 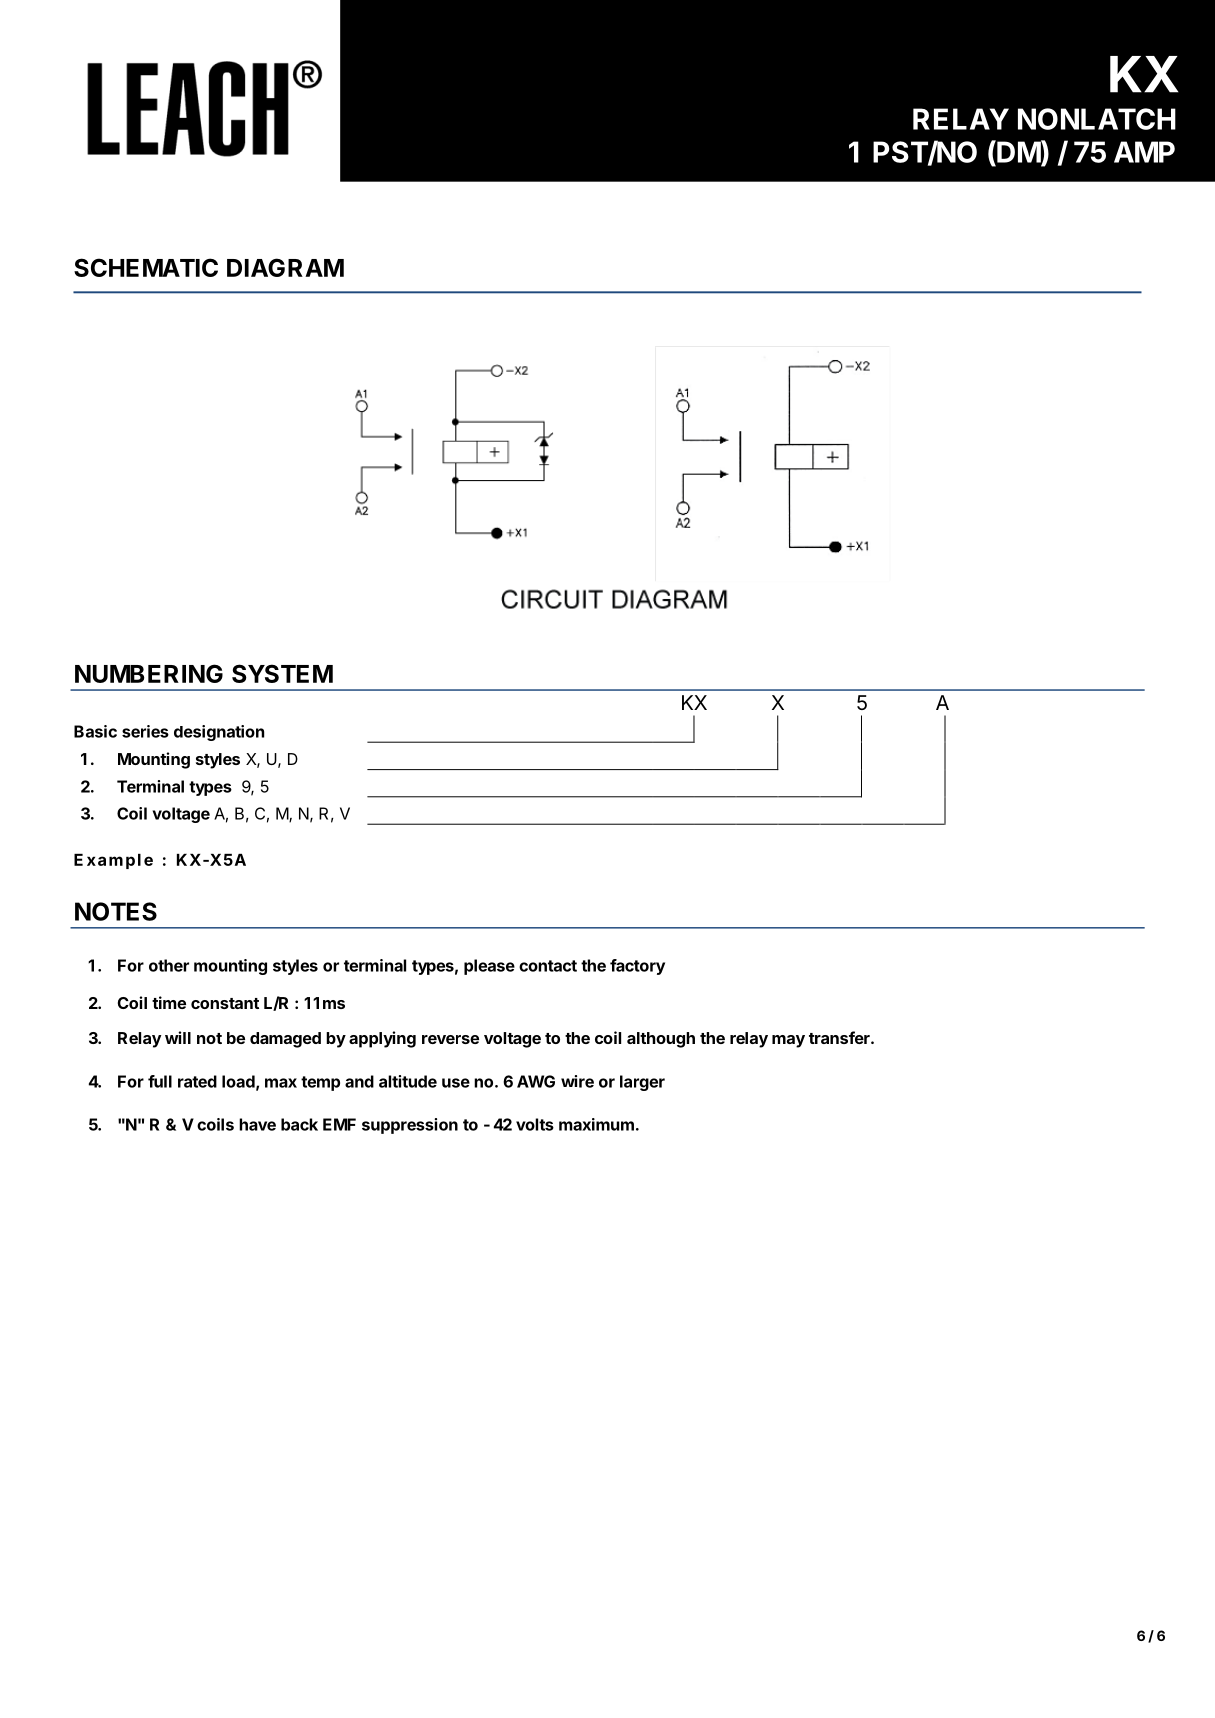 What do you see at coordinates (548, 966) in the screenshot?
I see `contact` at bounding box center [548, 966].
